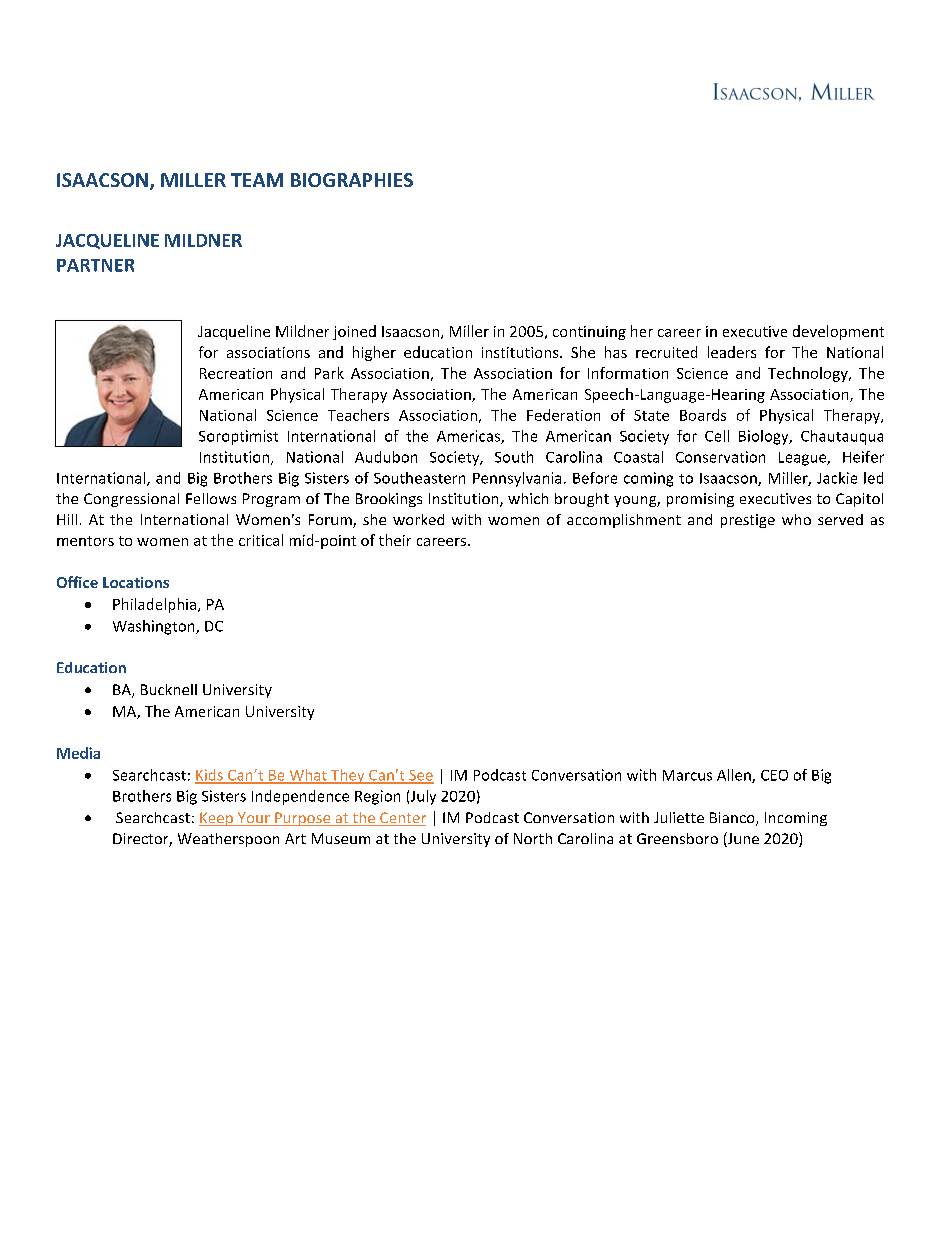 The height and width of the screenshot is (1233, 952). I want to click on worked, so click(418, 519).
